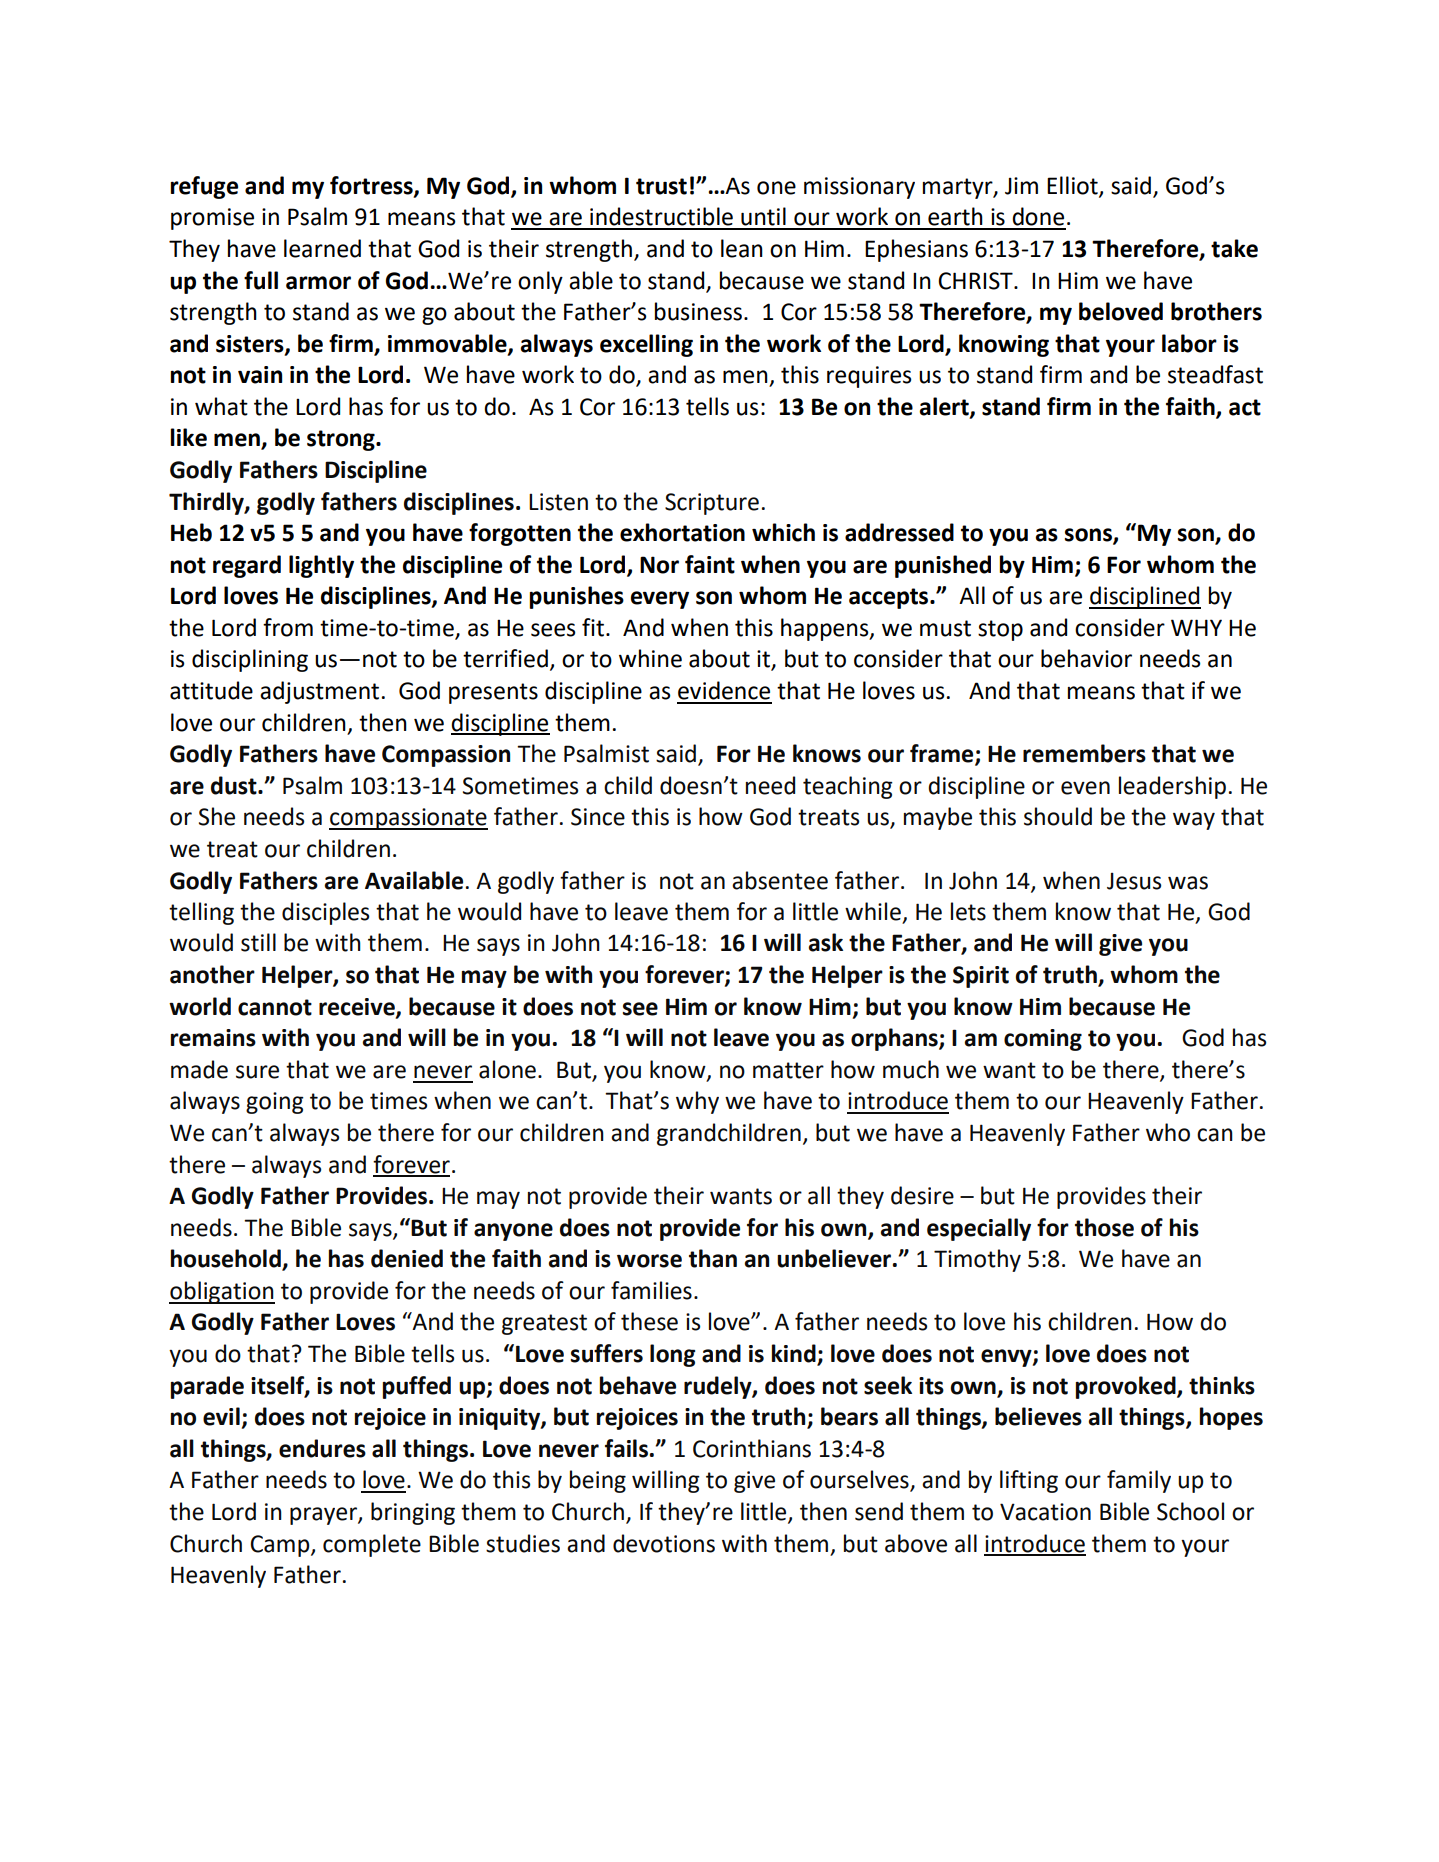 This page has width=1439, height=1862. What do you see at coordinates (1073, 186) in the page?
I see `Elliot` at bounding box center [1073, 186].
